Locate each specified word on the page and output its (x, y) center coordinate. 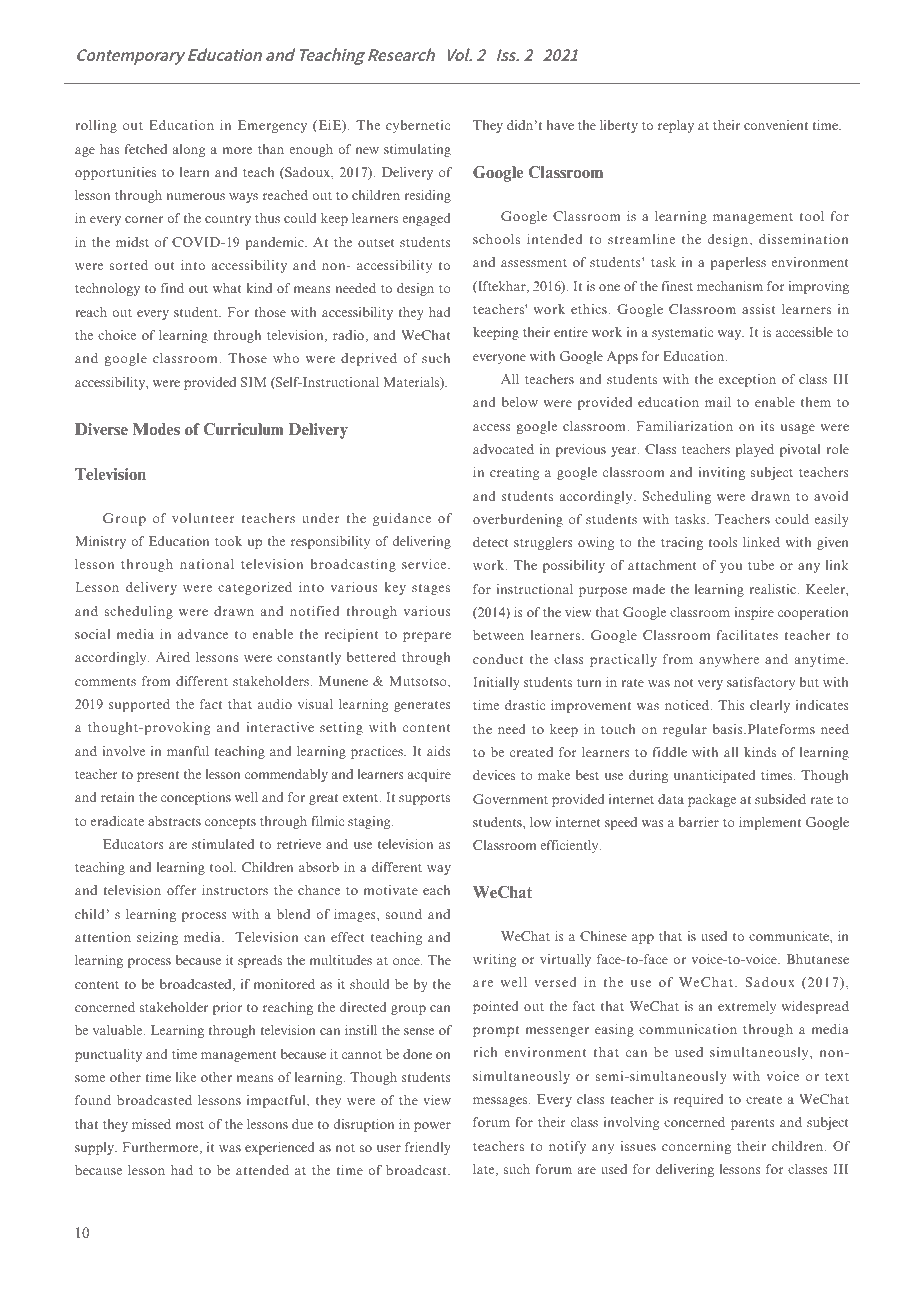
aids (439, 751)
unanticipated (714, 776)
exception (747, 380)
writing (494, 960)
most (190, 1125)
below (520, 402)
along (189, 150)
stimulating (417, 150)
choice (117, 335)
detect (491, 542)
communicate (790, 936)
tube (761, 565)
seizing (157, 938)
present (158, 776)
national (207, 564)
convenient (776, 125)
